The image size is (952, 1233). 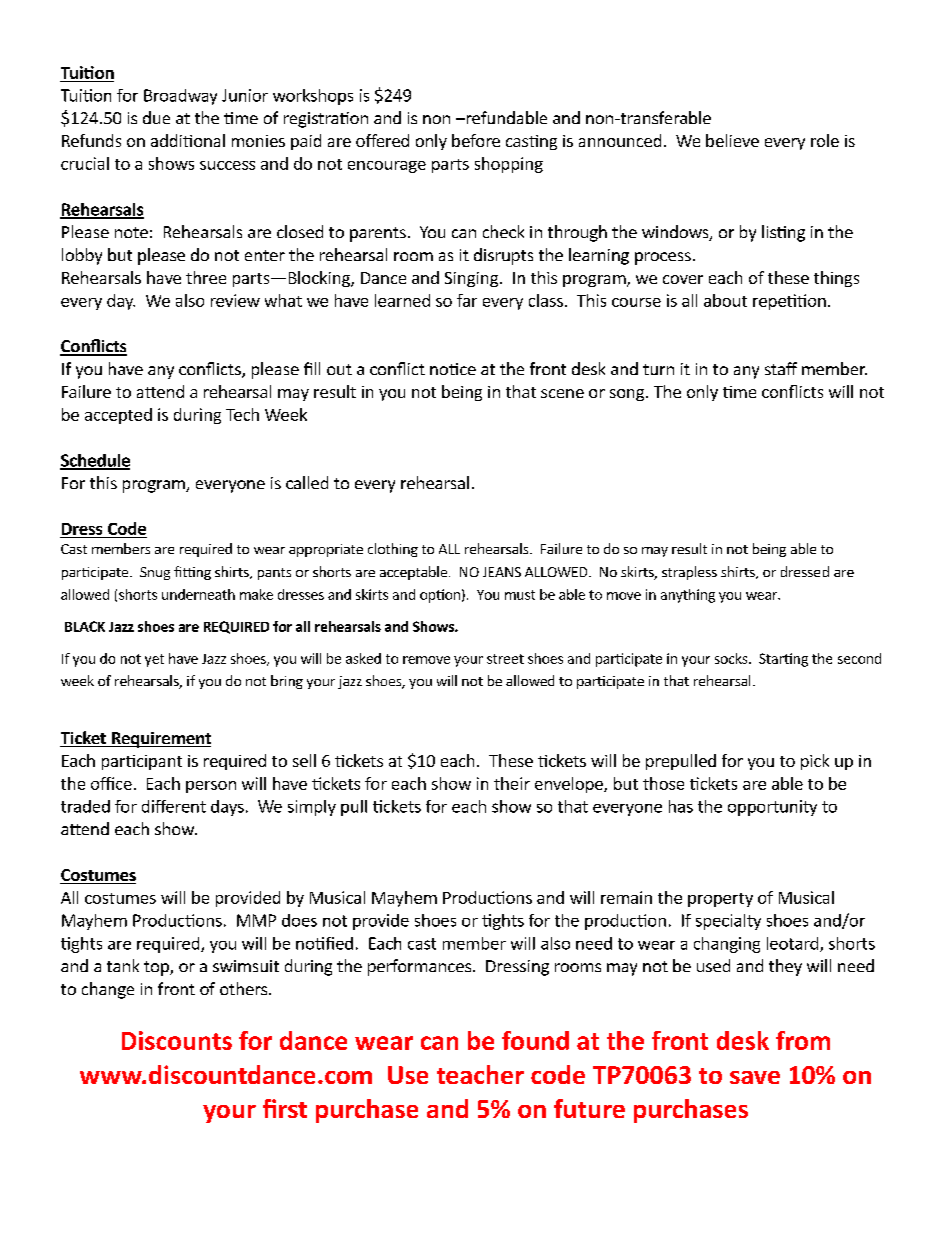 What do you see at coordinates (512, 783) in the screenshot?
I see `their` at bounding box center [512, 783].
